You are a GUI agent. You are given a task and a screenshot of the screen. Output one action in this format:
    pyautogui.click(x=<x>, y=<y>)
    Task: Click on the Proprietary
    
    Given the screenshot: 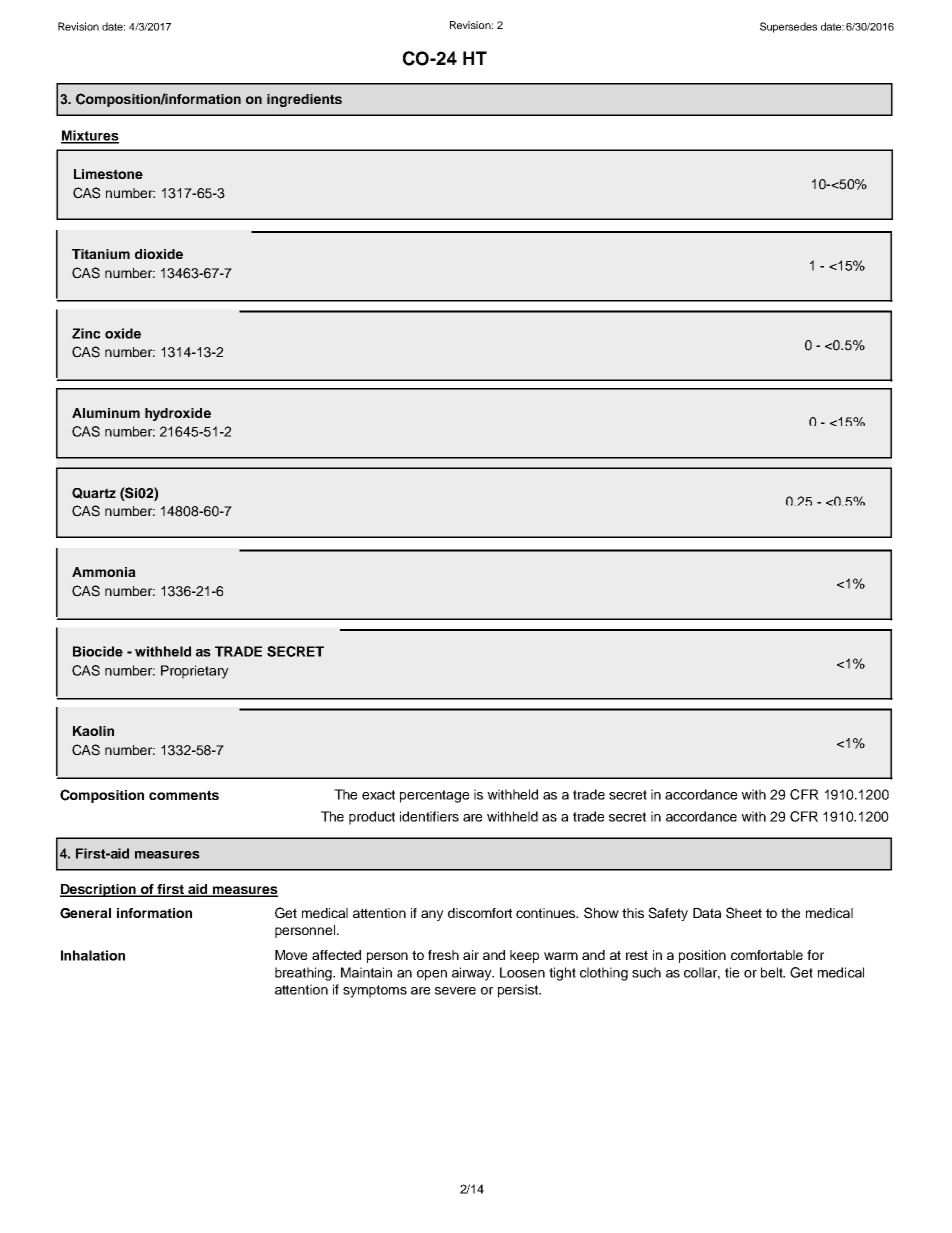 What is the action you would take?
    pyautogui.click(x=195, y=672)
